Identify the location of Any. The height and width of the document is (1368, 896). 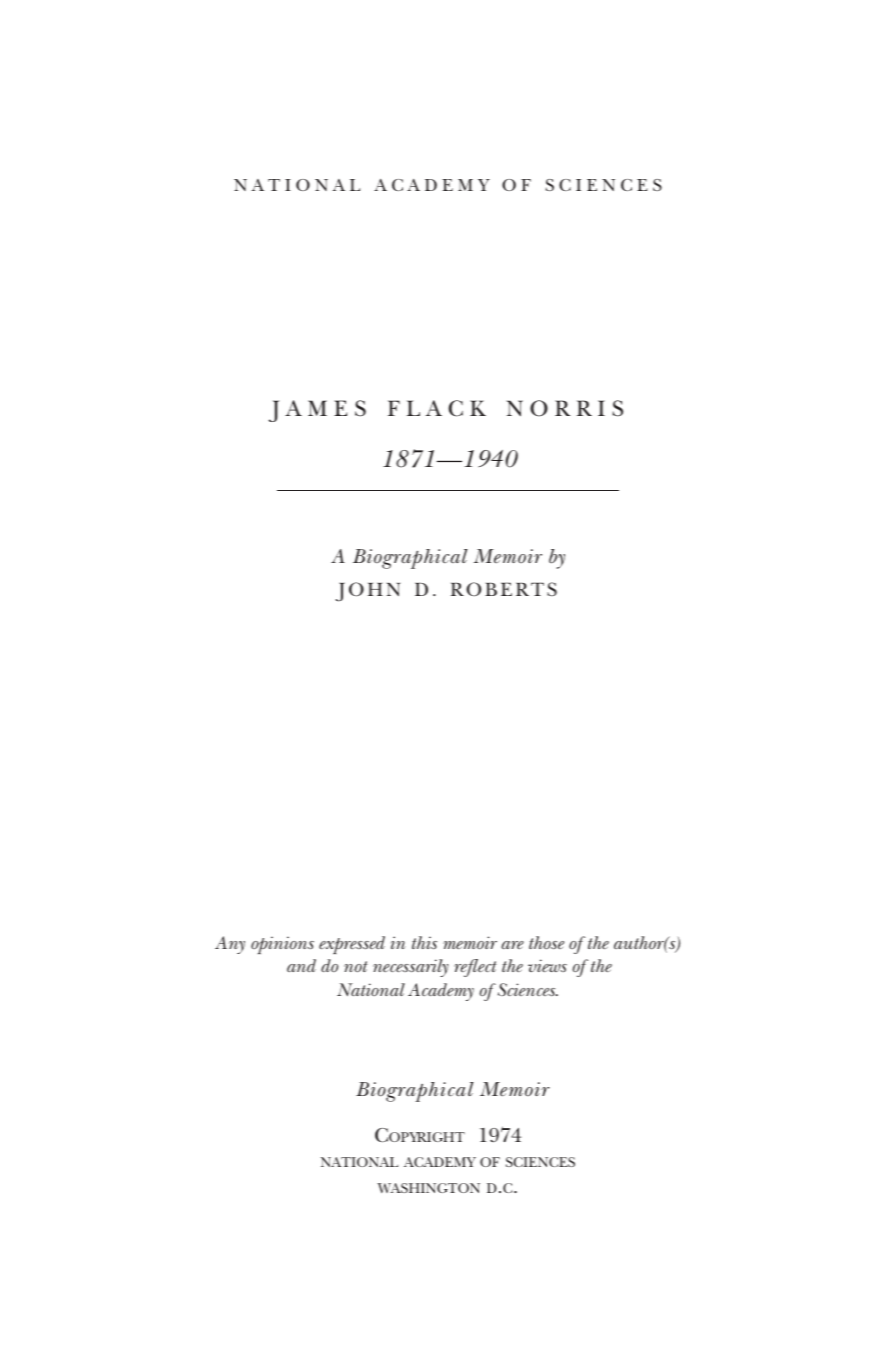
(230, 945).
